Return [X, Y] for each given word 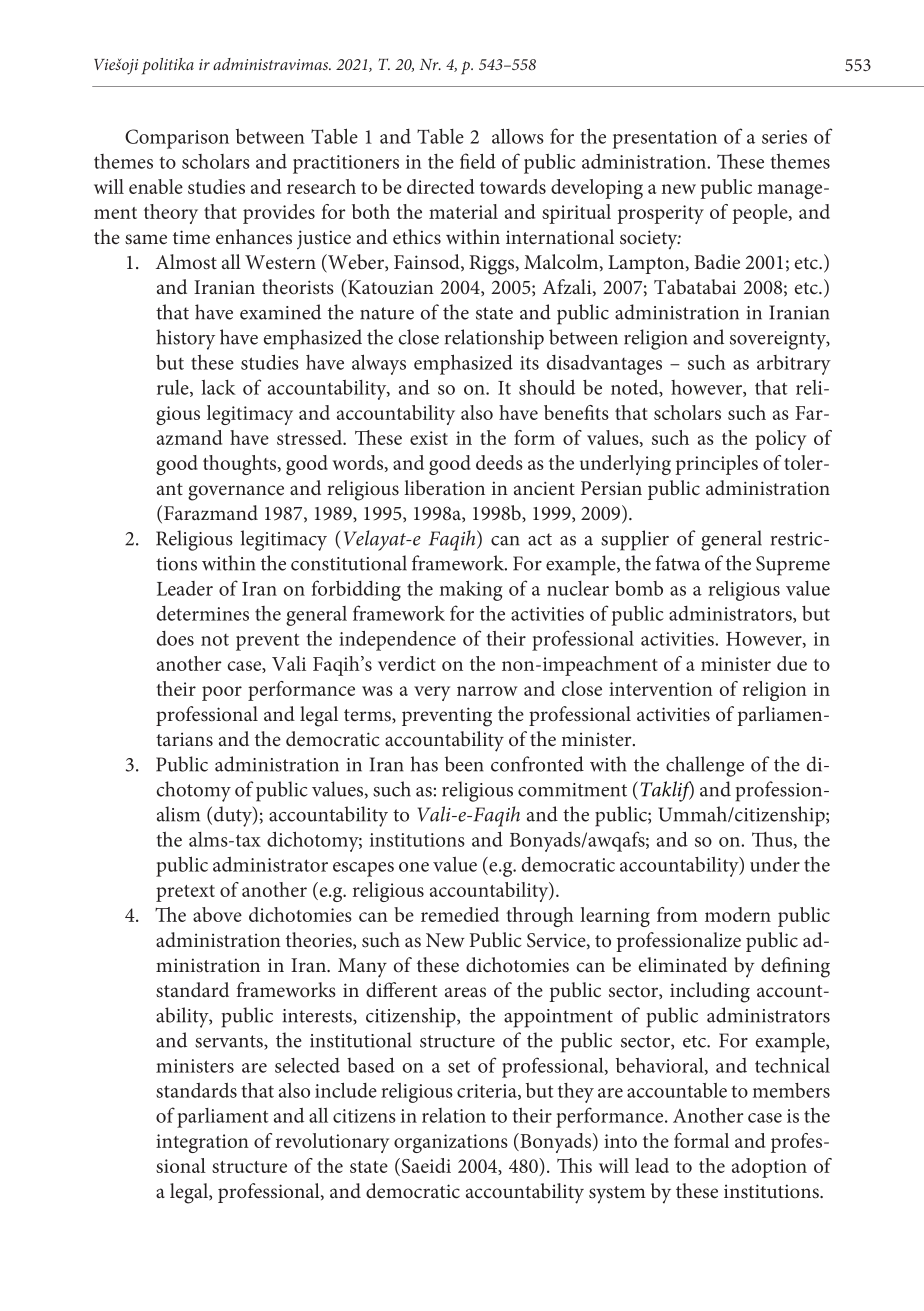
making [471, 590]
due [792, 663]
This [574, 1165]
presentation [665, 139]
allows [518, 136]
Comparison [177, 139]
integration [202, 1143]
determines [203, 613]
